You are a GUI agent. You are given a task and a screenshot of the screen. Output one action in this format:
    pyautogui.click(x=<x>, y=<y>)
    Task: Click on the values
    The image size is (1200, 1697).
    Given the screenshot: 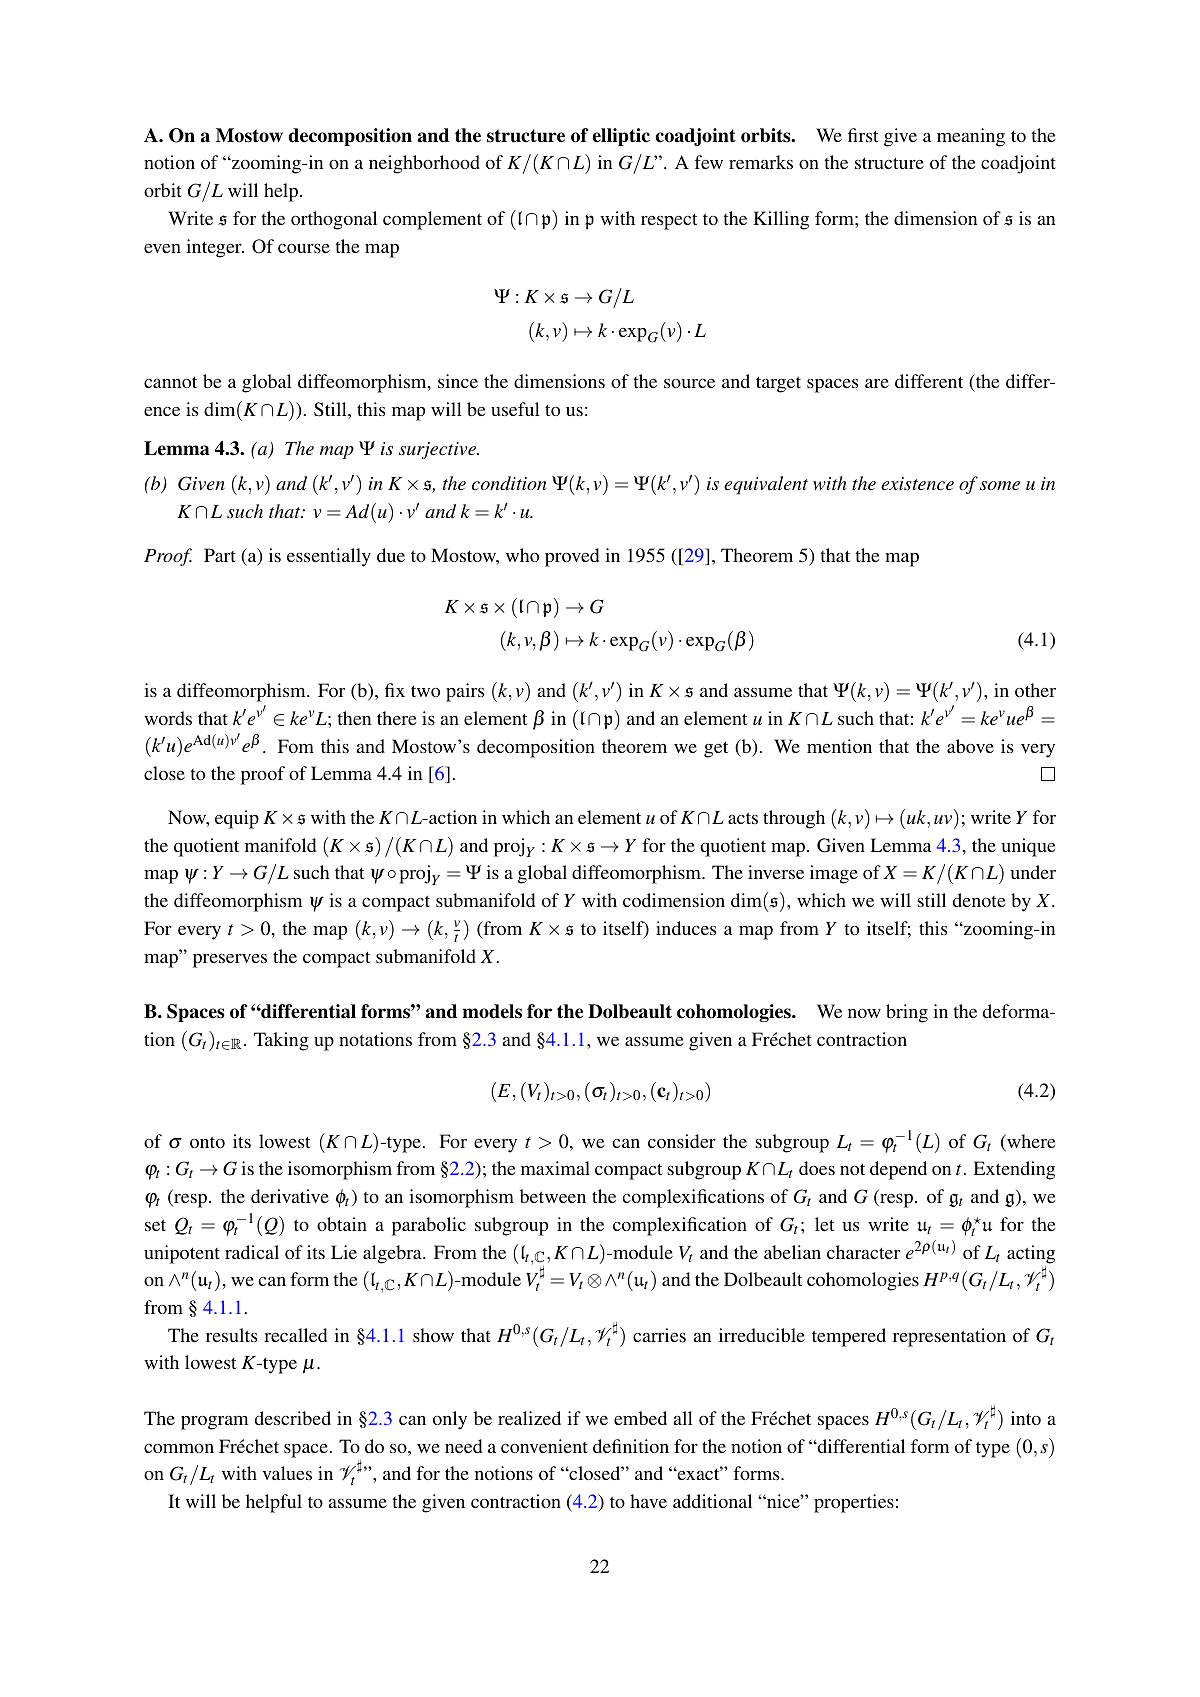 What is the action you would take?
    pyautogui.click(x=287, y=1473)
